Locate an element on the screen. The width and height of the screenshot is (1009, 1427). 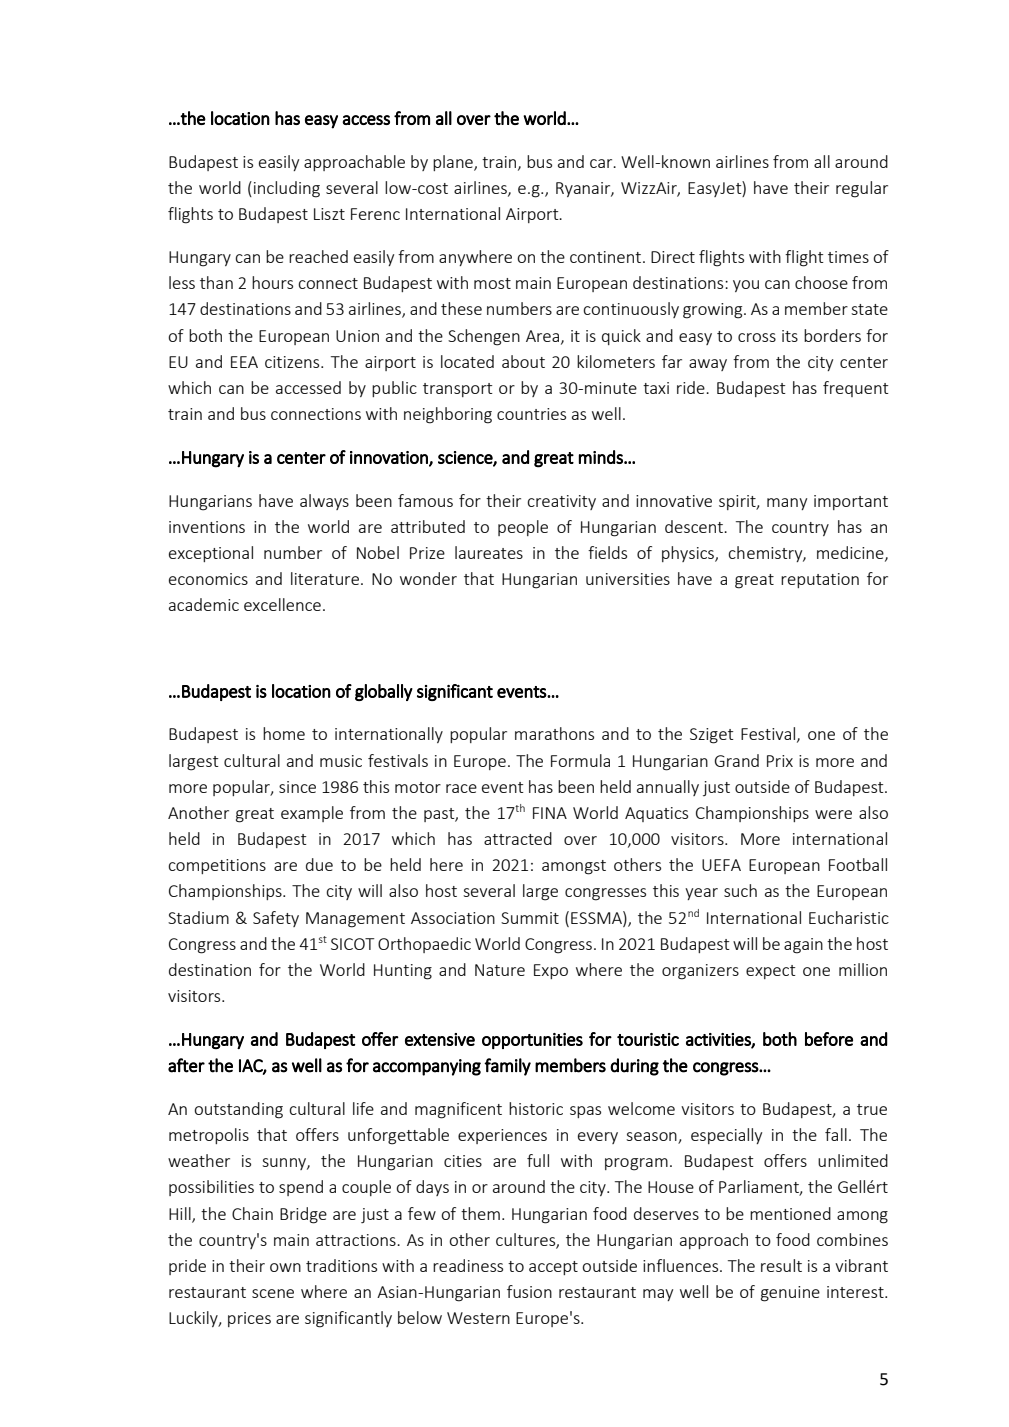
fusion is located at coordinates (529, 1291).
